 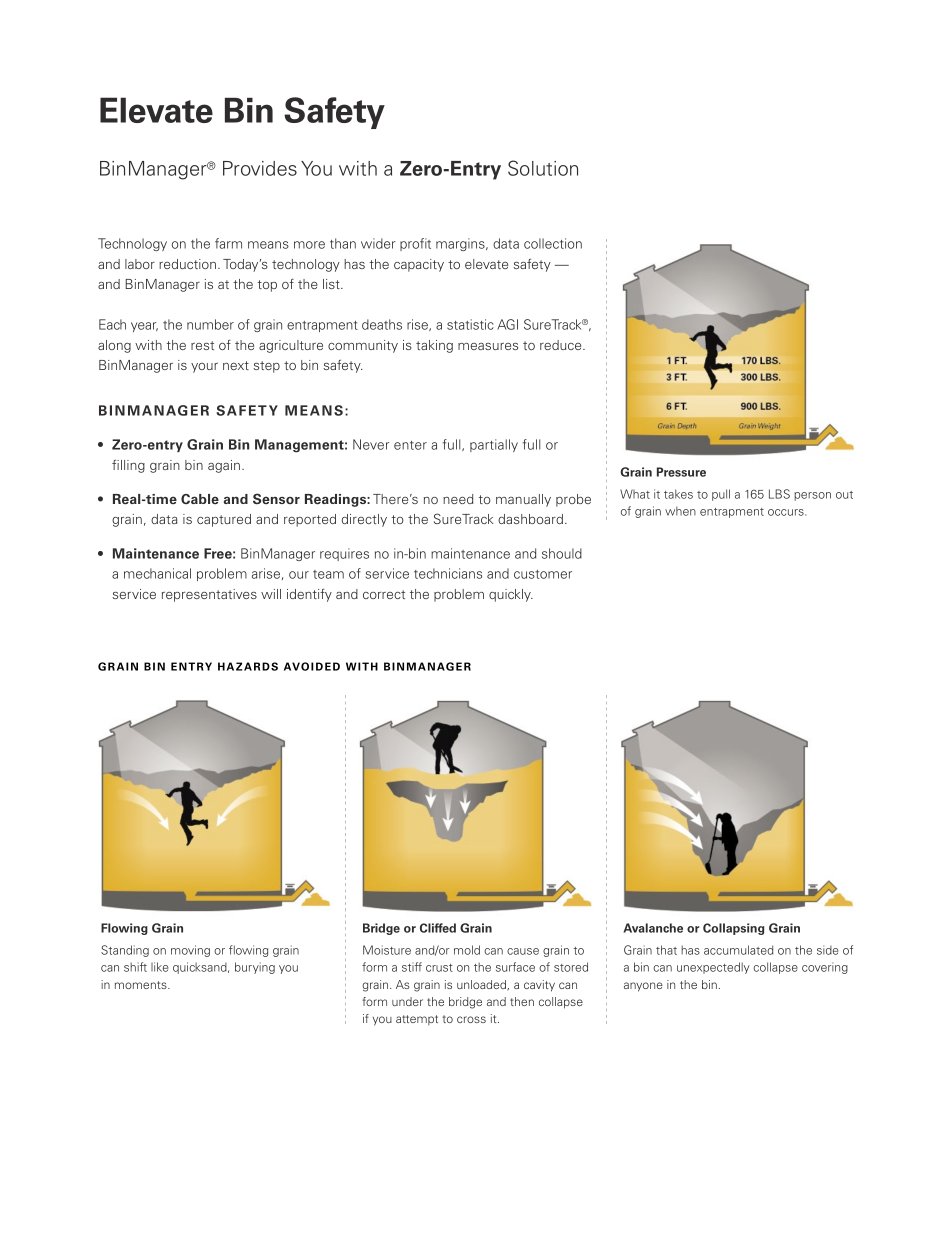 I want to click on your, so click(x=204, y=367).
